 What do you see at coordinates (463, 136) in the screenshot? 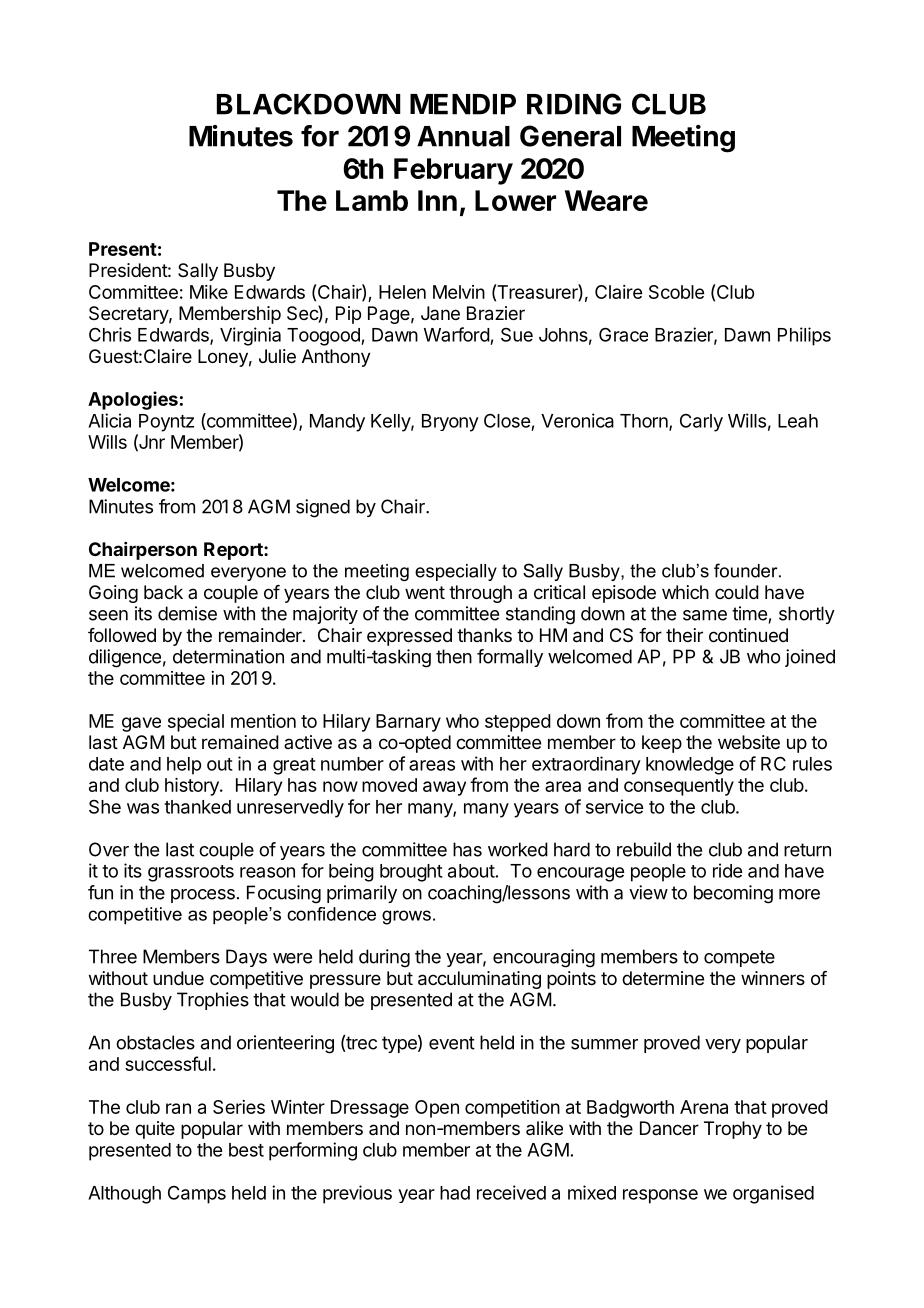
I see `Annual` at bounding box center [463, 136].
